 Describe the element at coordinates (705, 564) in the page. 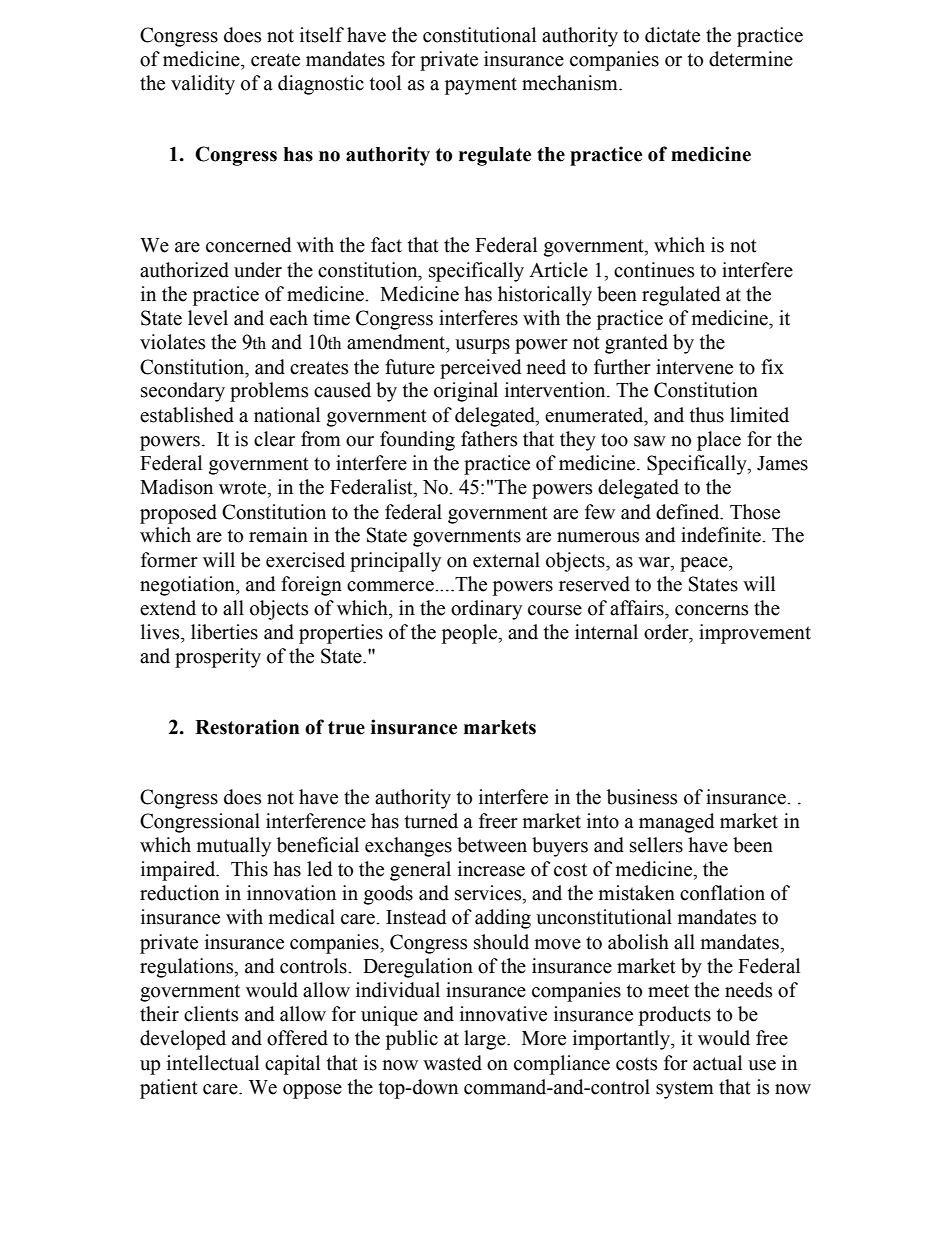

I see `peace` at that location.
